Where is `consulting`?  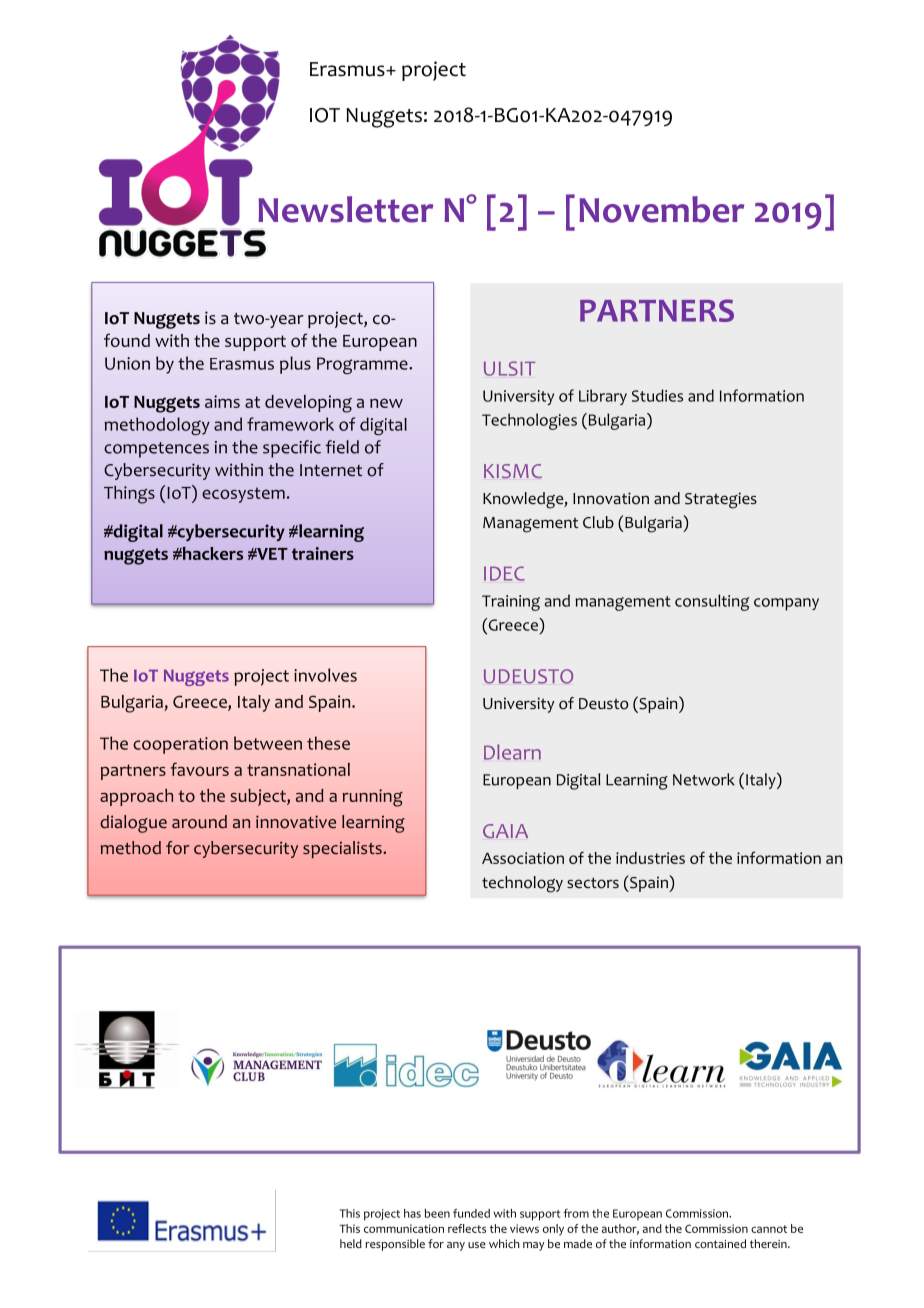
consulting is located at coordinates (712, 602).
